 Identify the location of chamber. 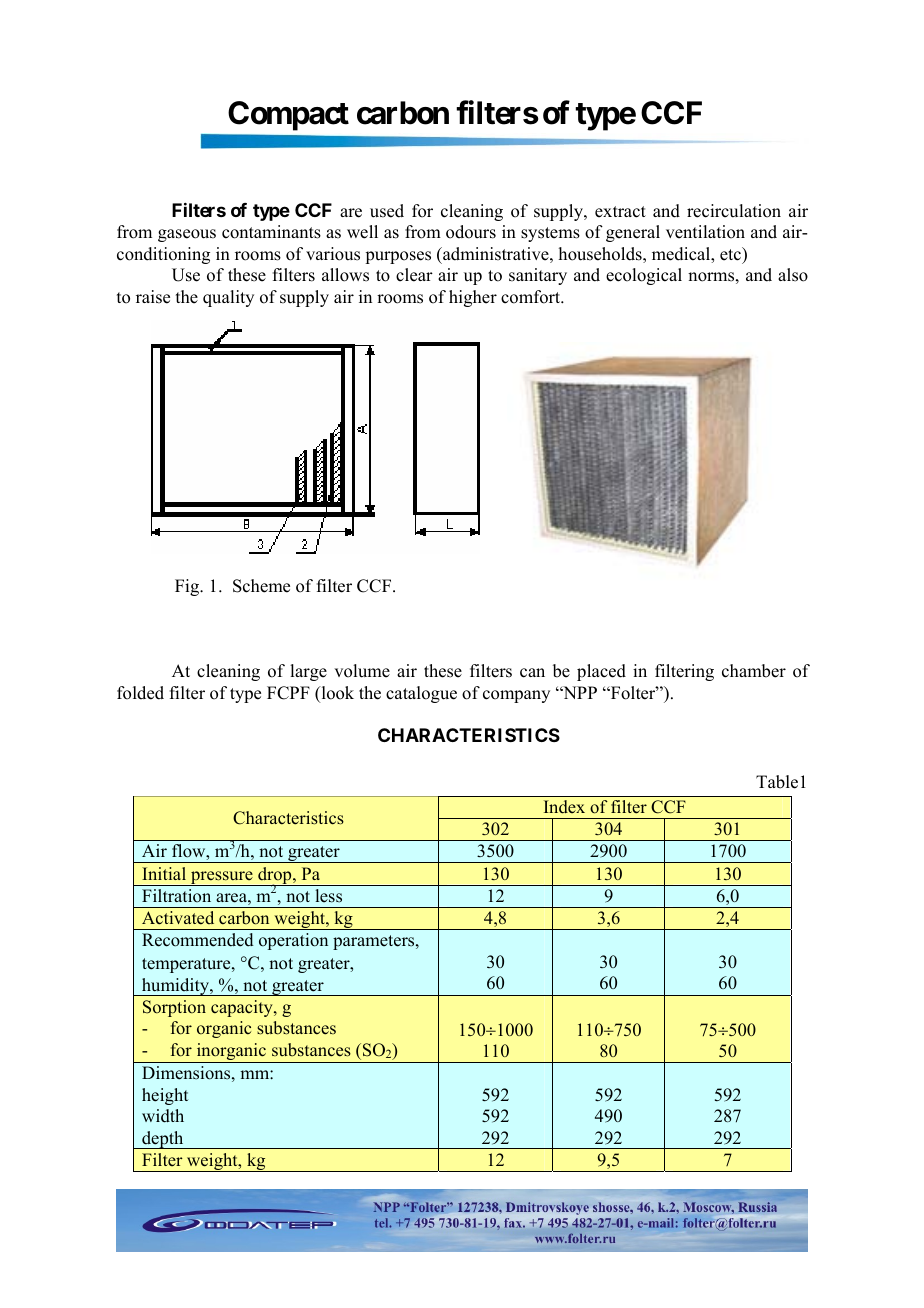
(754, 671).
